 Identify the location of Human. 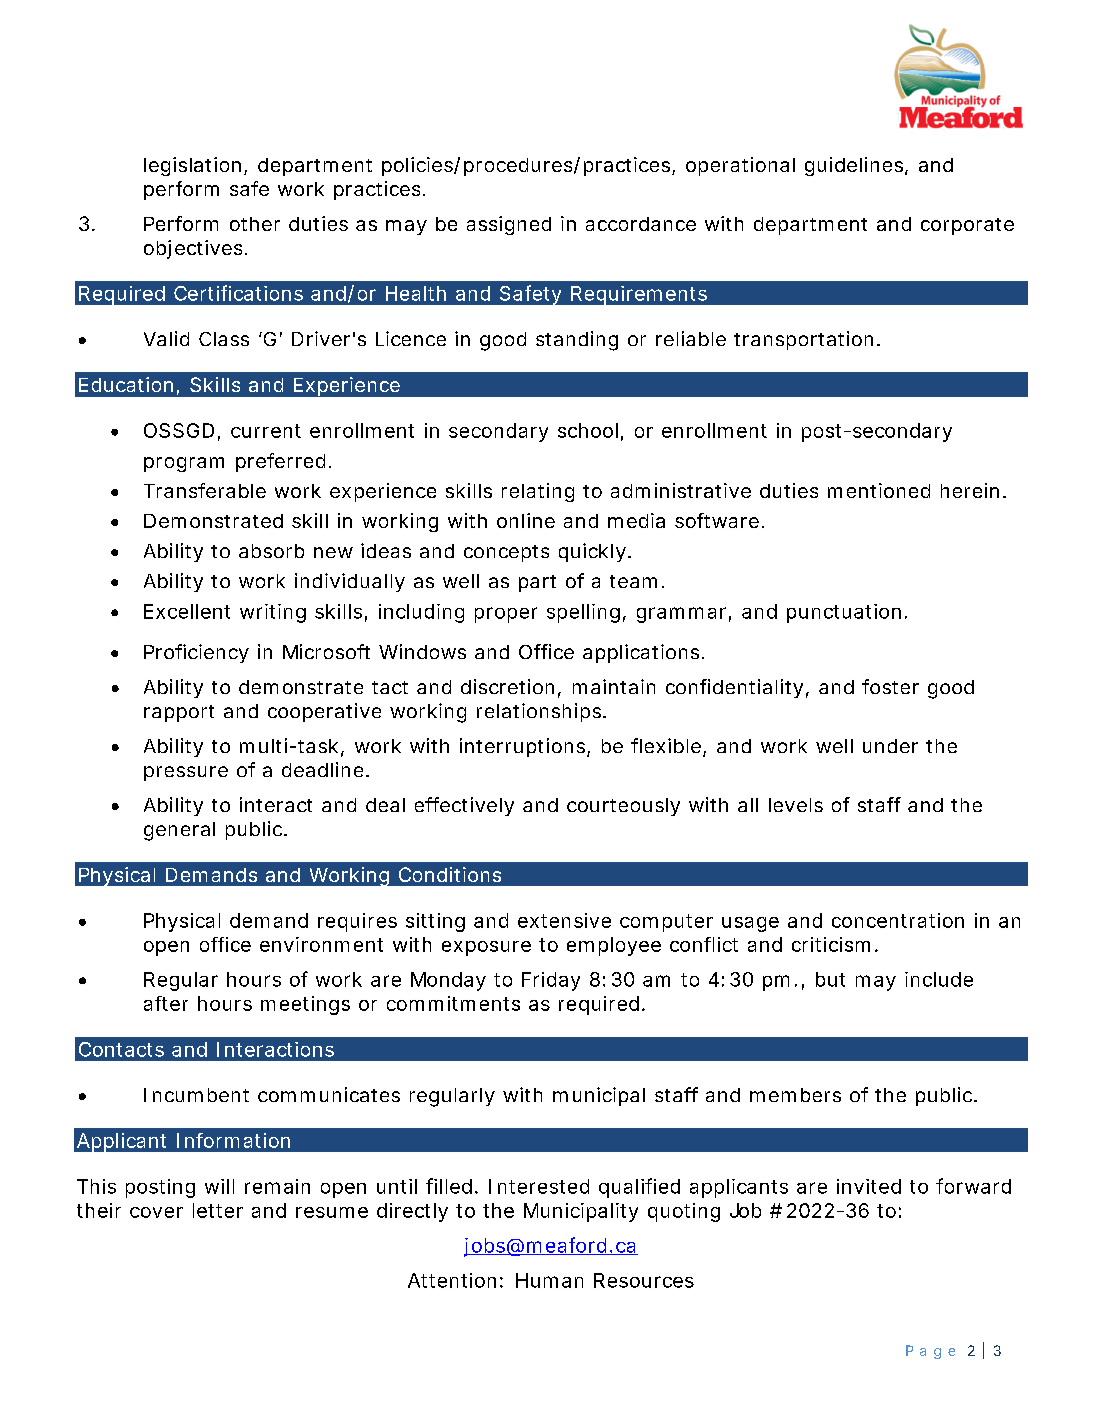
(549, 1280).
